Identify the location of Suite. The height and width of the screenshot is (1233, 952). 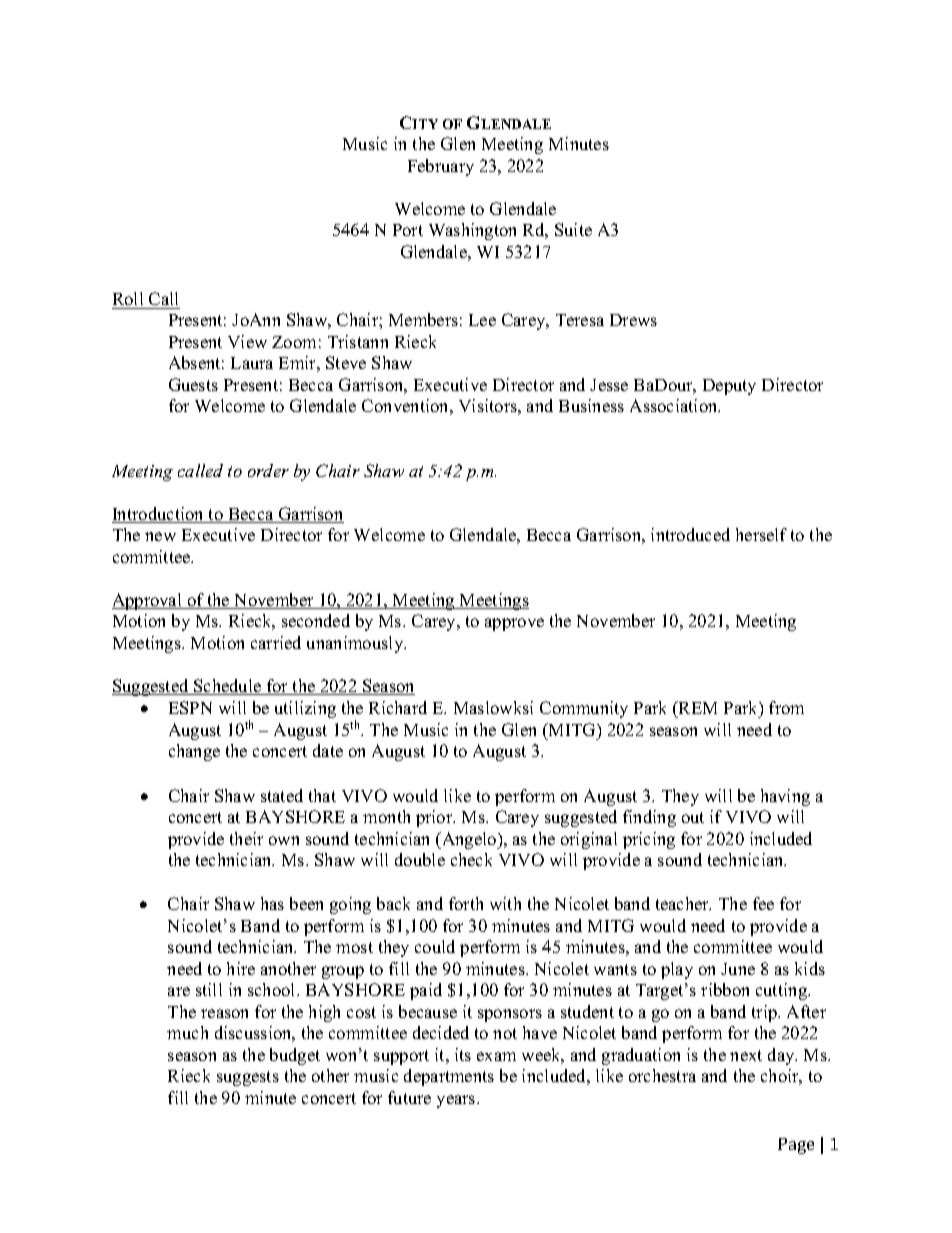
(573, 229).
